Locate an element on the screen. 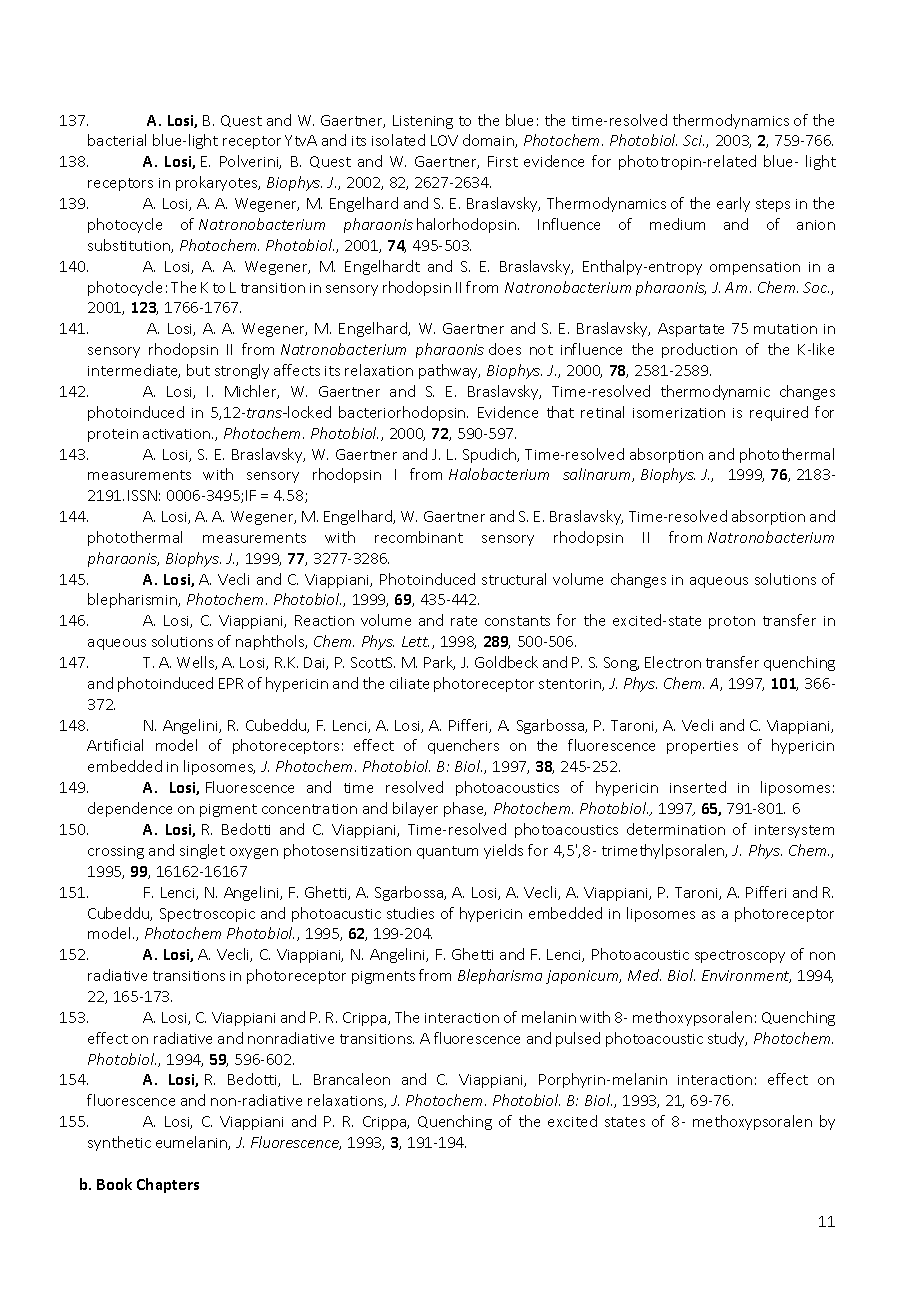 This screenshot has height=1308, width=924. Sci is located at coordinates (693, 140).
